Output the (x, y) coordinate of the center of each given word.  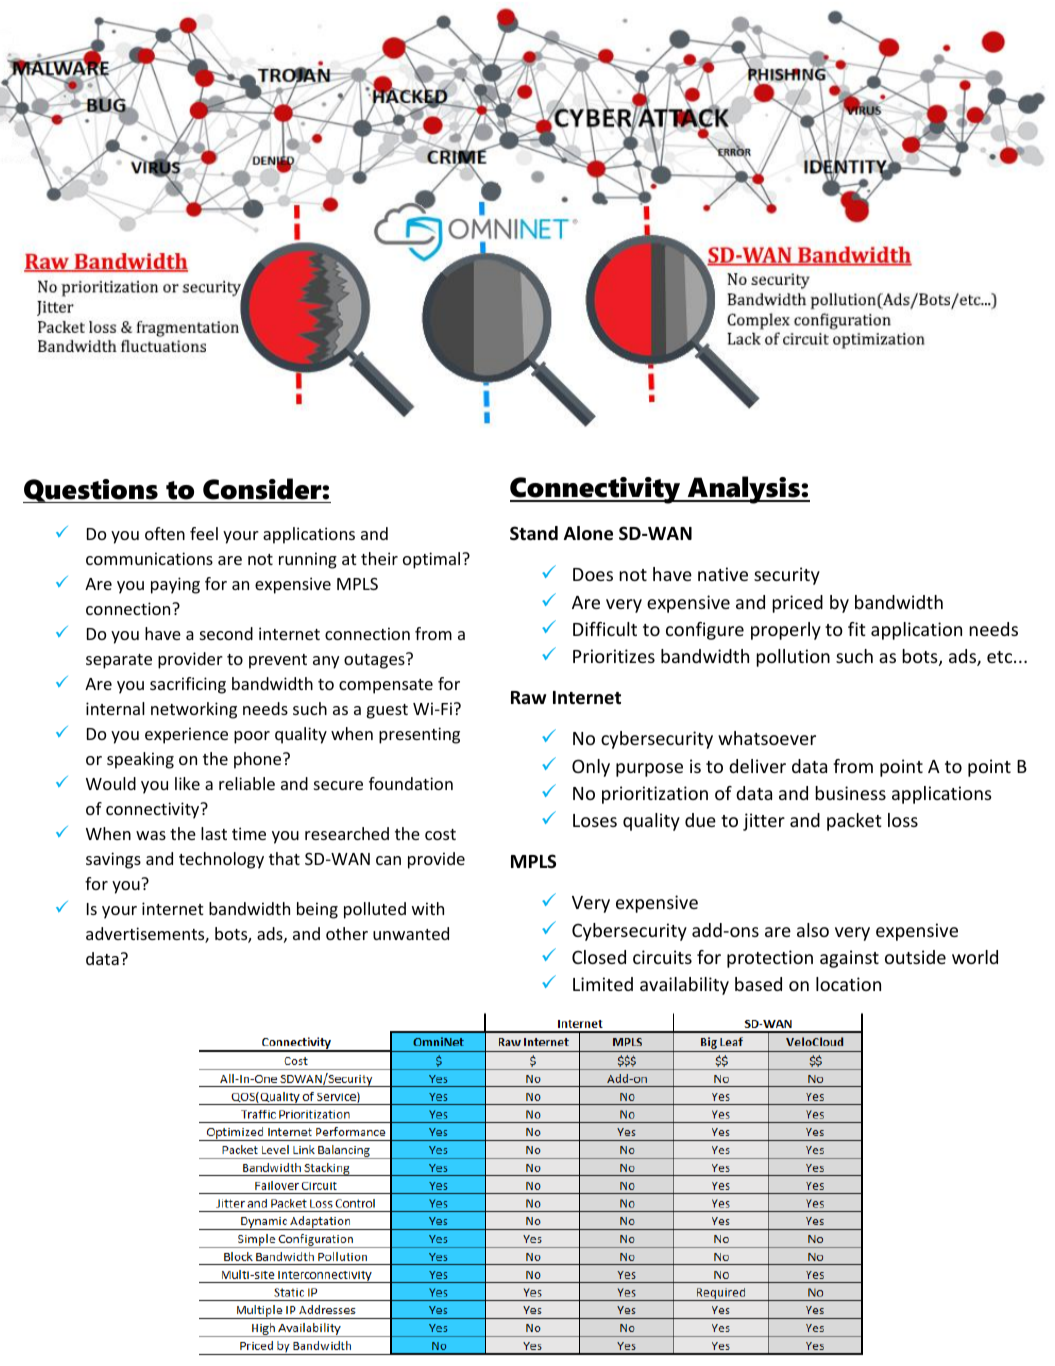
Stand (534, 533)
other (347, 933)
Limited (603, 984)
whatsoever (767, 738)
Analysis (743, 490)
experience (186, 735)
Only (591, 768)
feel (204, 533)
